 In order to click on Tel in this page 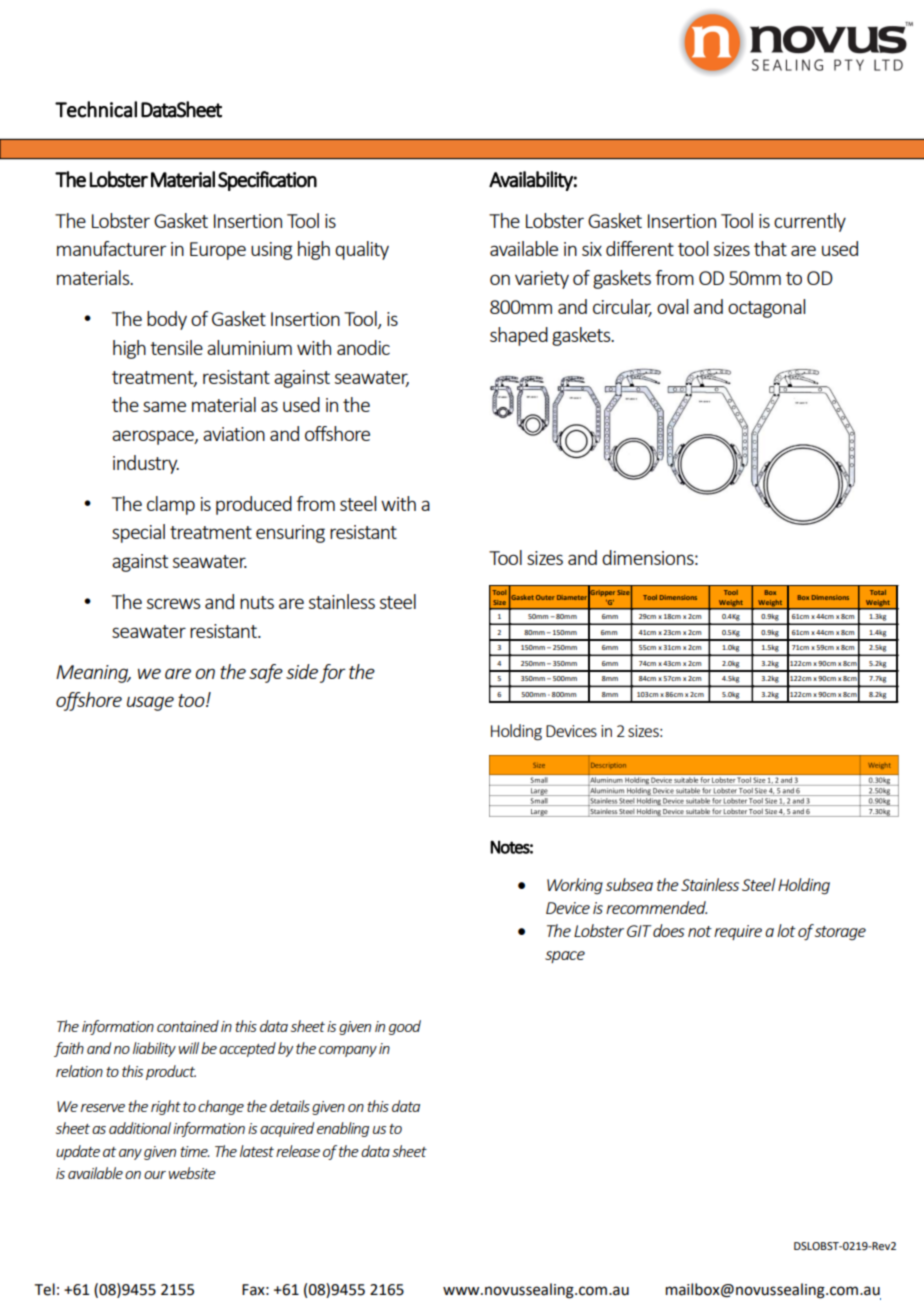, I will do `click(45, 1289)`.
